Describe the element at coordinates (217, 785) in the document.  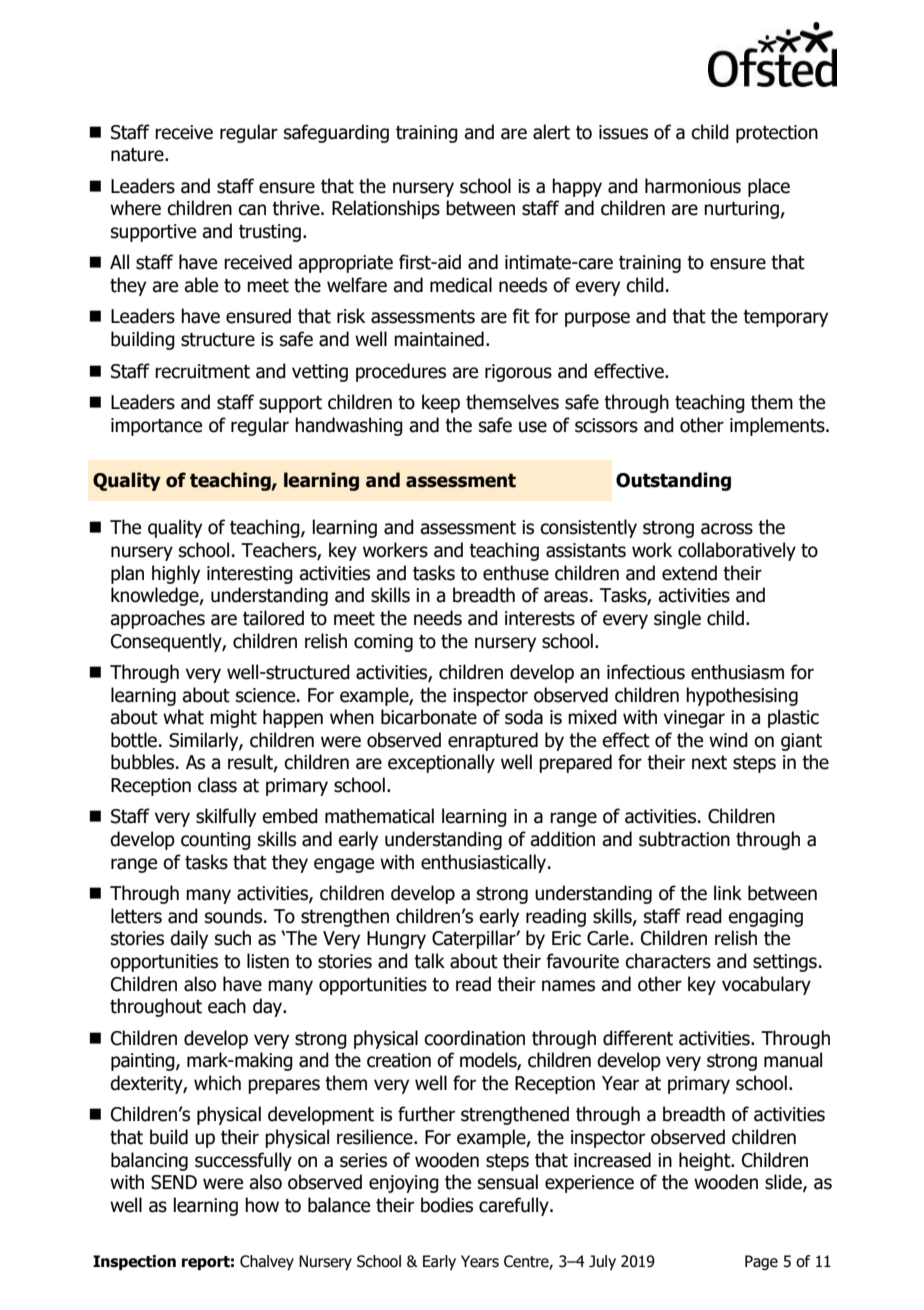
I see `class` at that location.
